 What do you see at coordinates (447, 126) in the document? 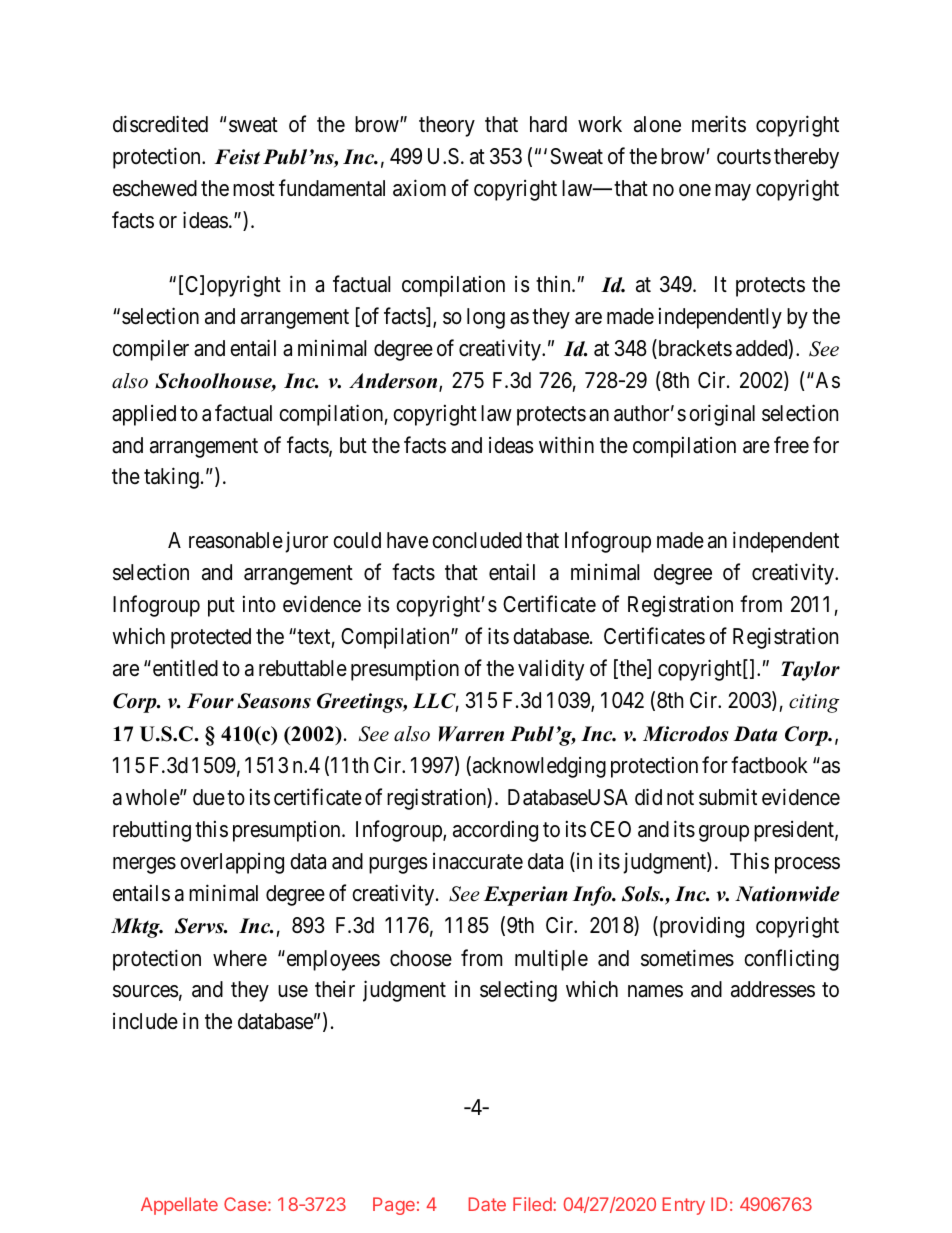
I see `theory` at bounding box center [447, 126].
